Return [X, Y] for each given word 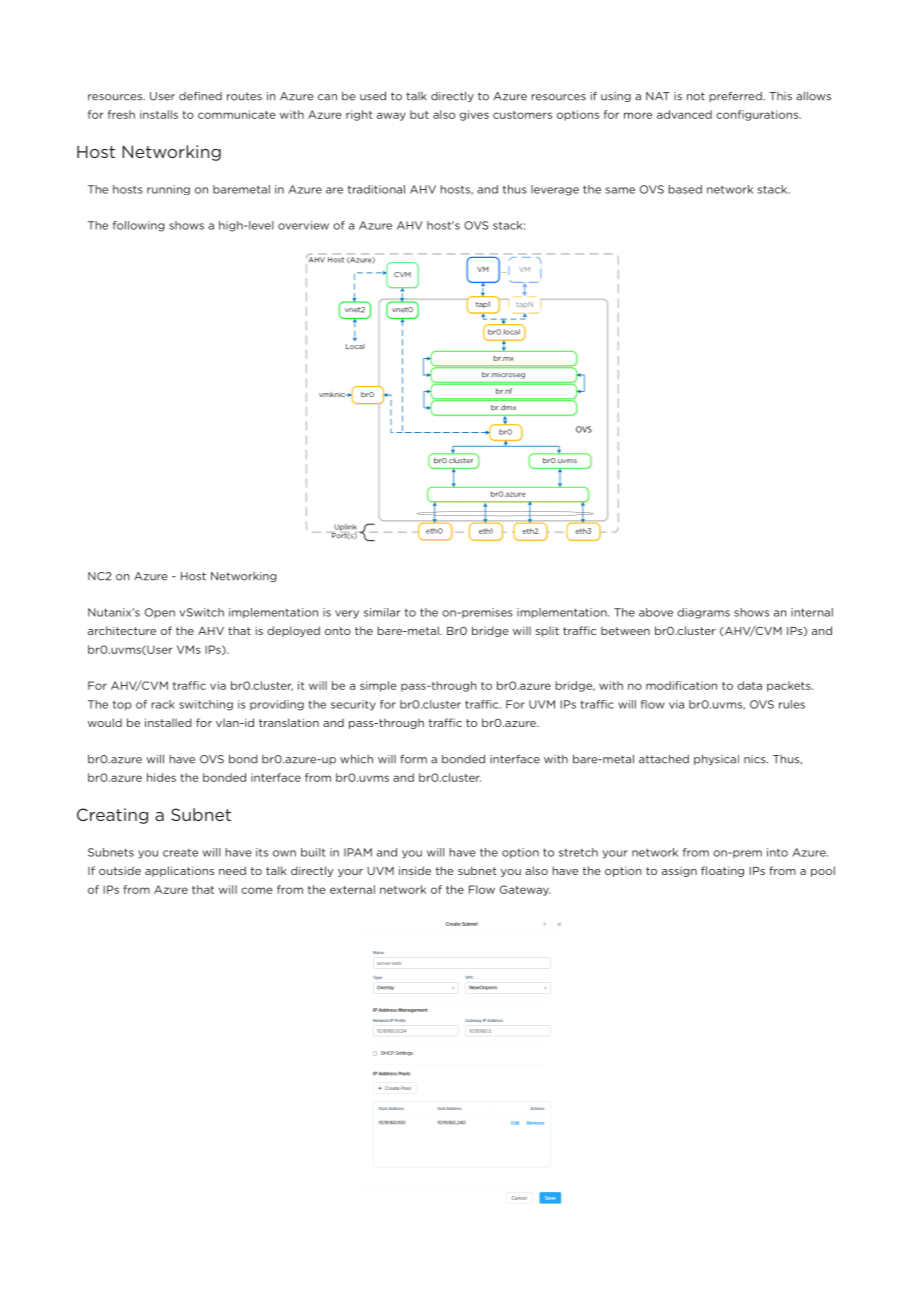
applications [179, 871]
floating [722, 871]
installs [159, 114]
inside [415, 870]
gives [474, 115]
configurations [758, 115]
